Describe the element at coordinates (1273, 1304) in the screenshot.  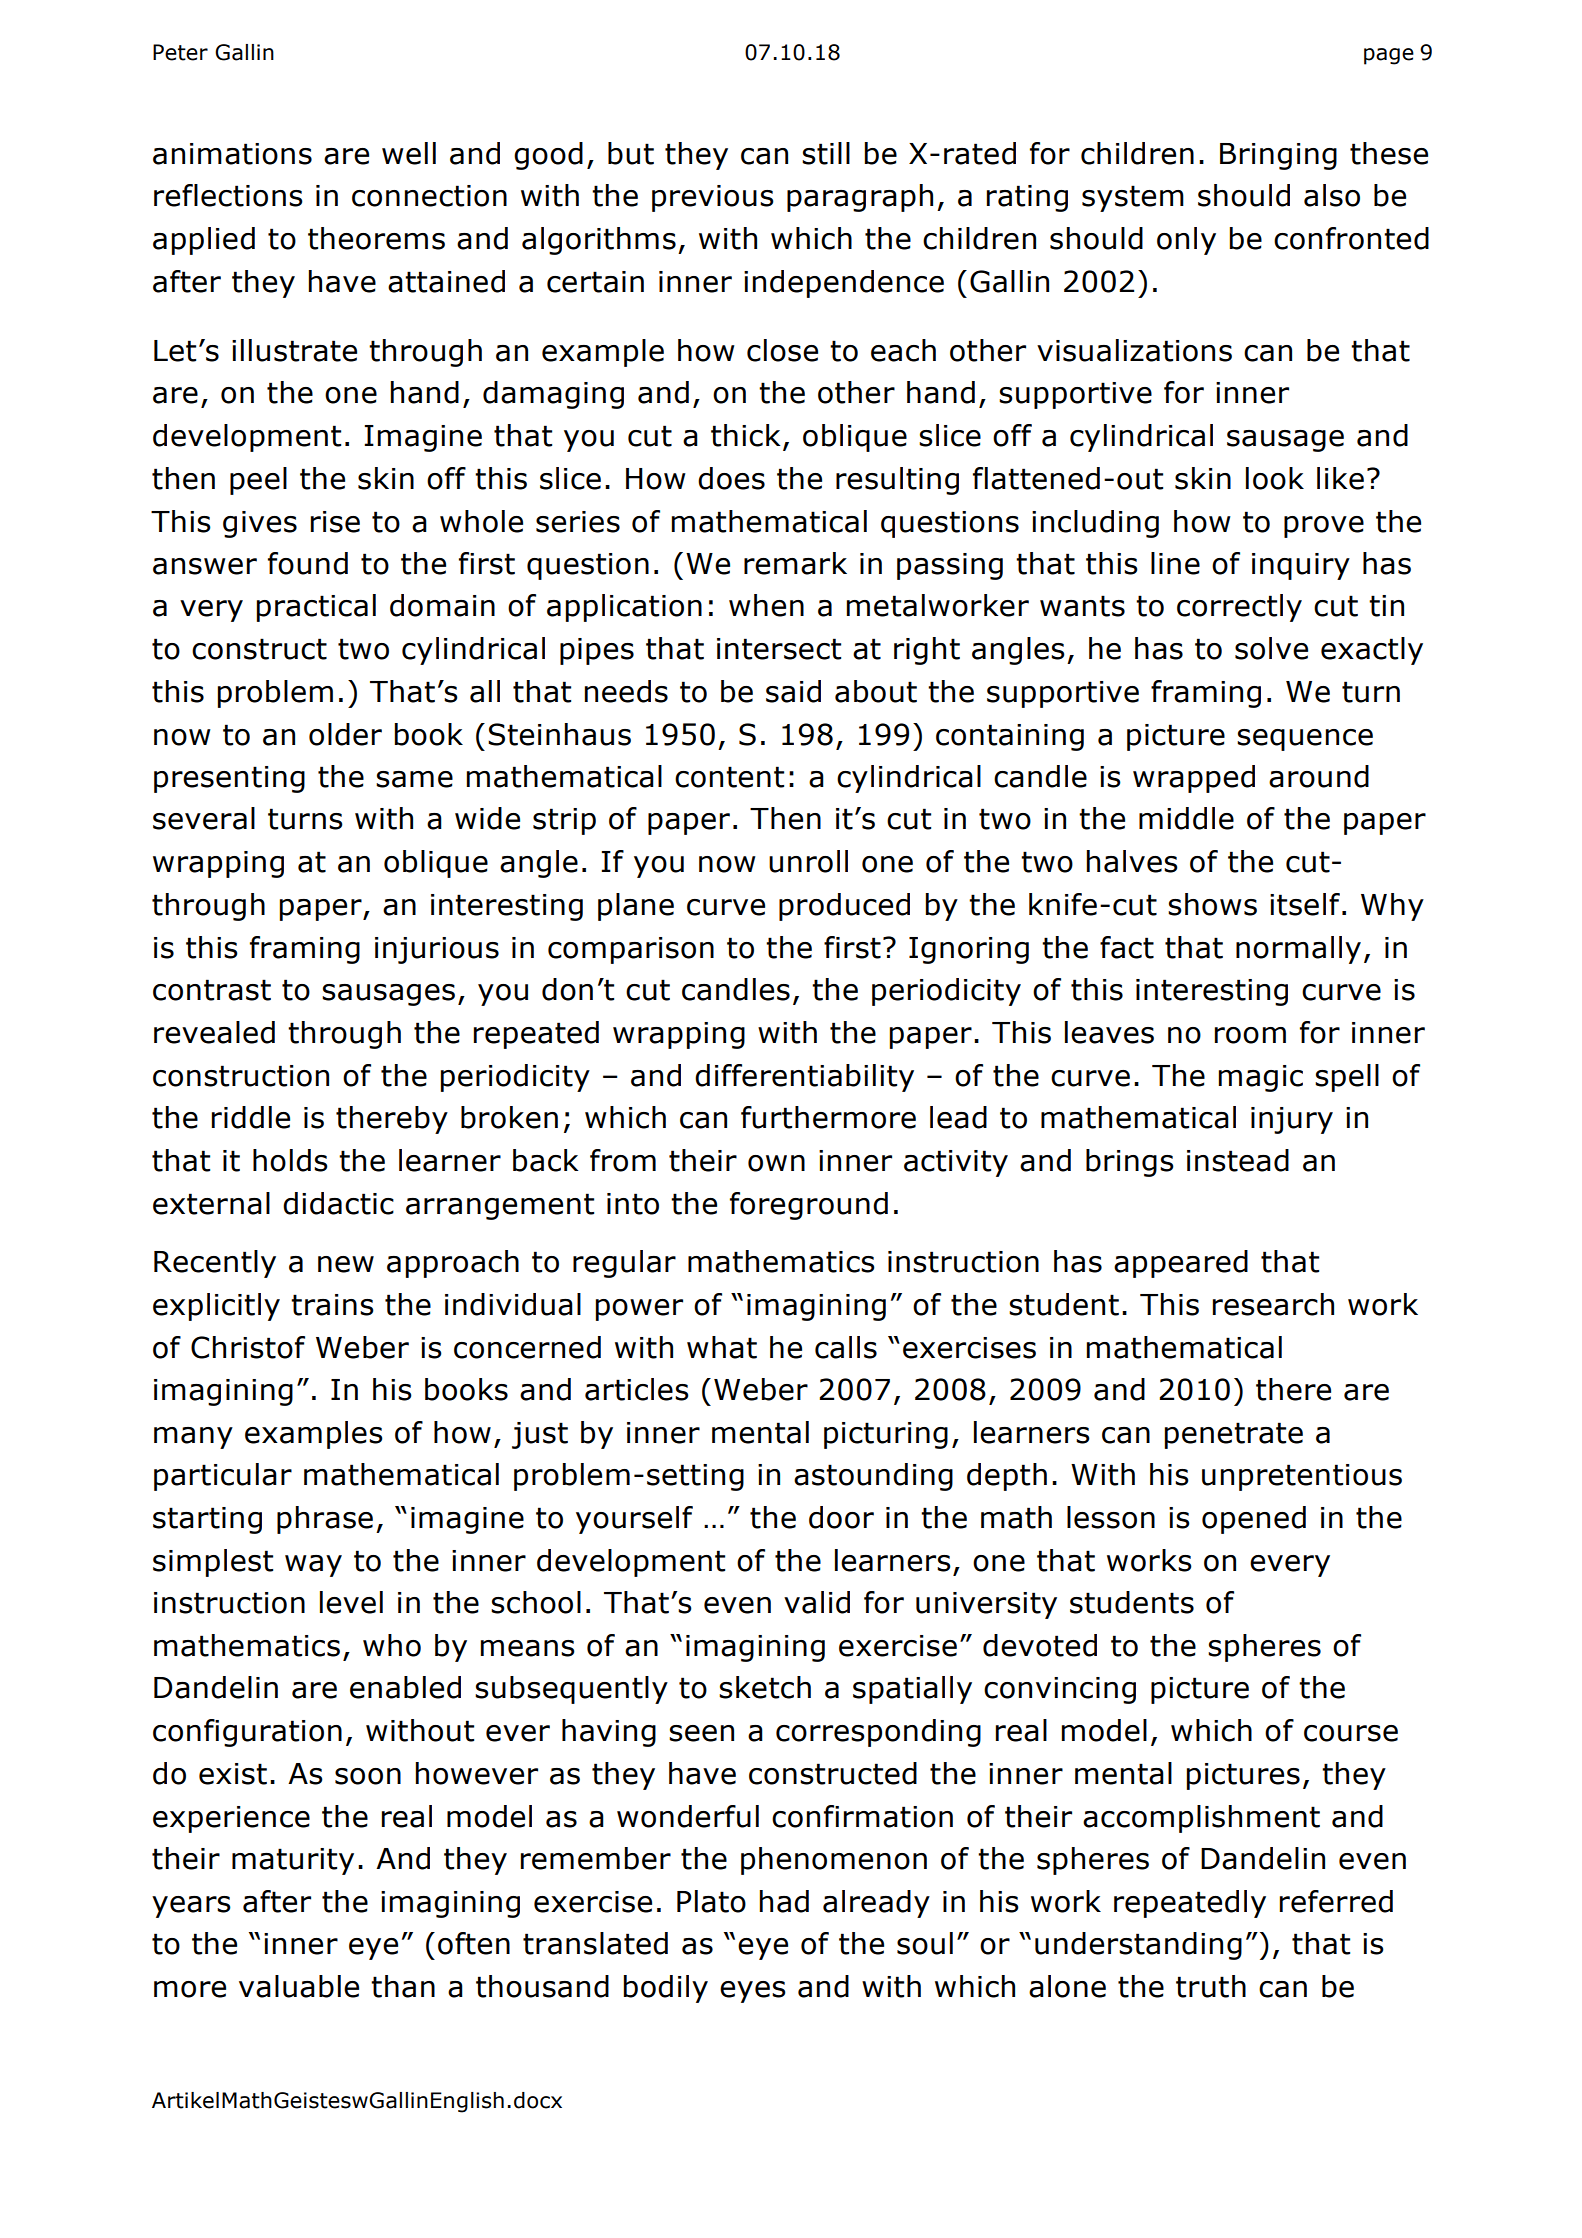
I see `research` at that location.
